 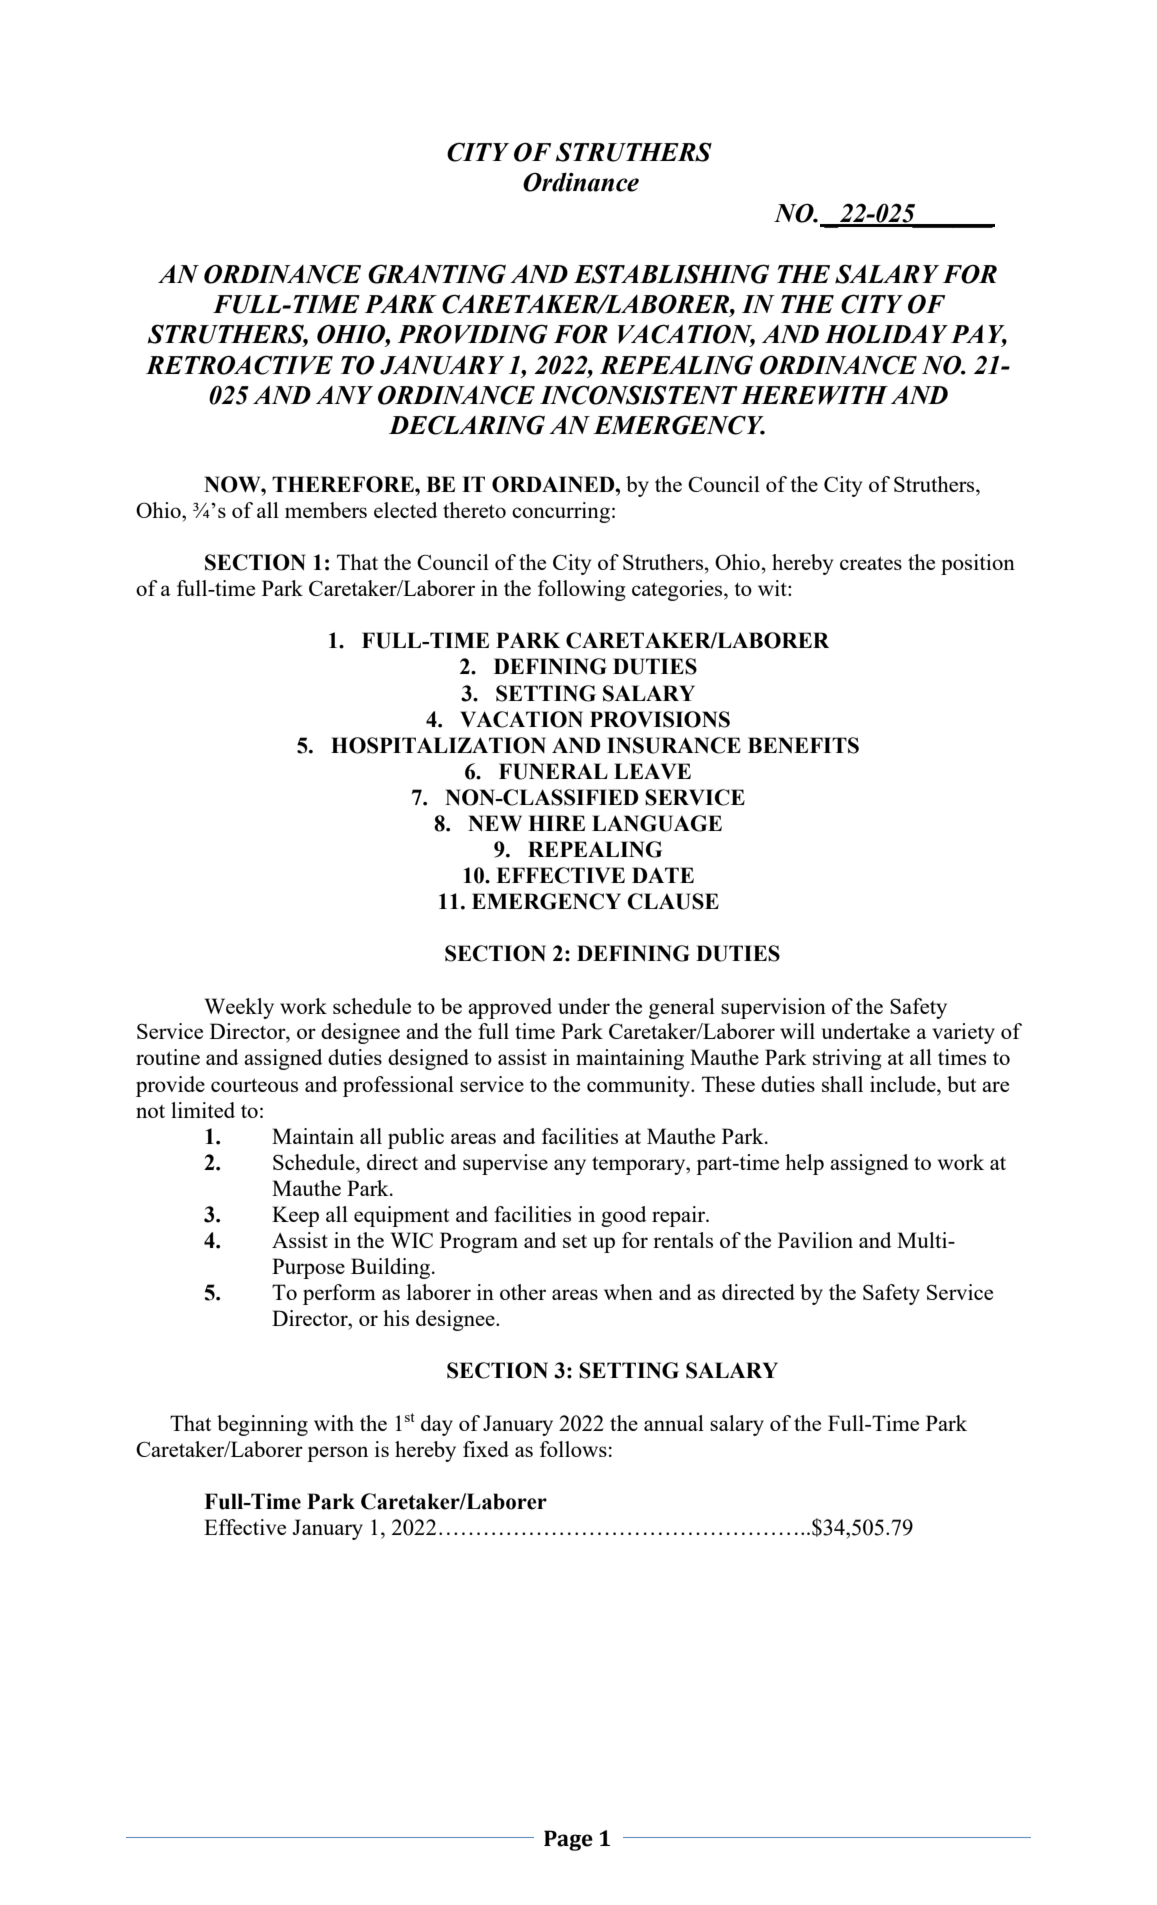 I want to click on follows, so click(x=573, y=1449).
